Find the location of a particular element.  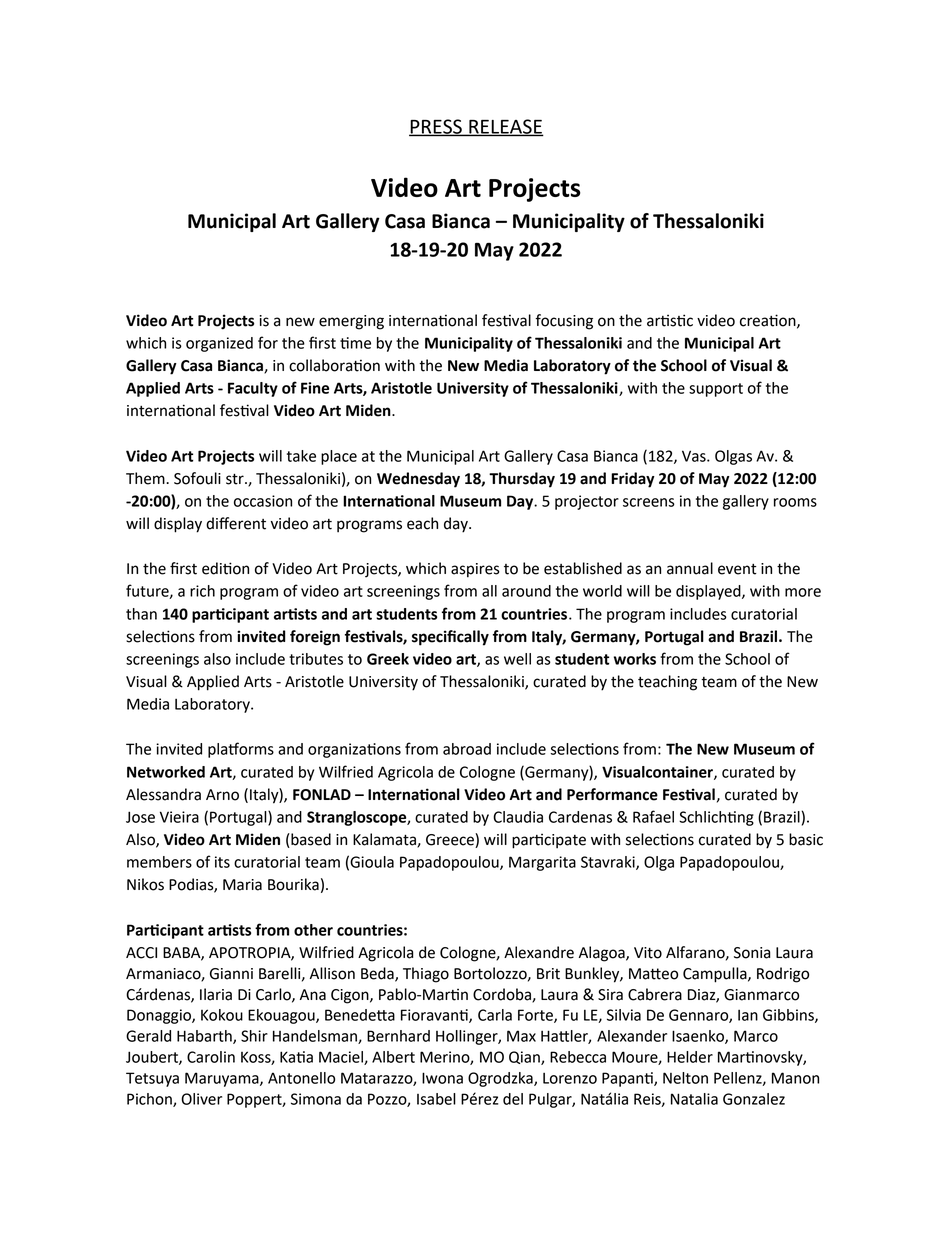

Oliver is located at coordinates (201, 1099).
